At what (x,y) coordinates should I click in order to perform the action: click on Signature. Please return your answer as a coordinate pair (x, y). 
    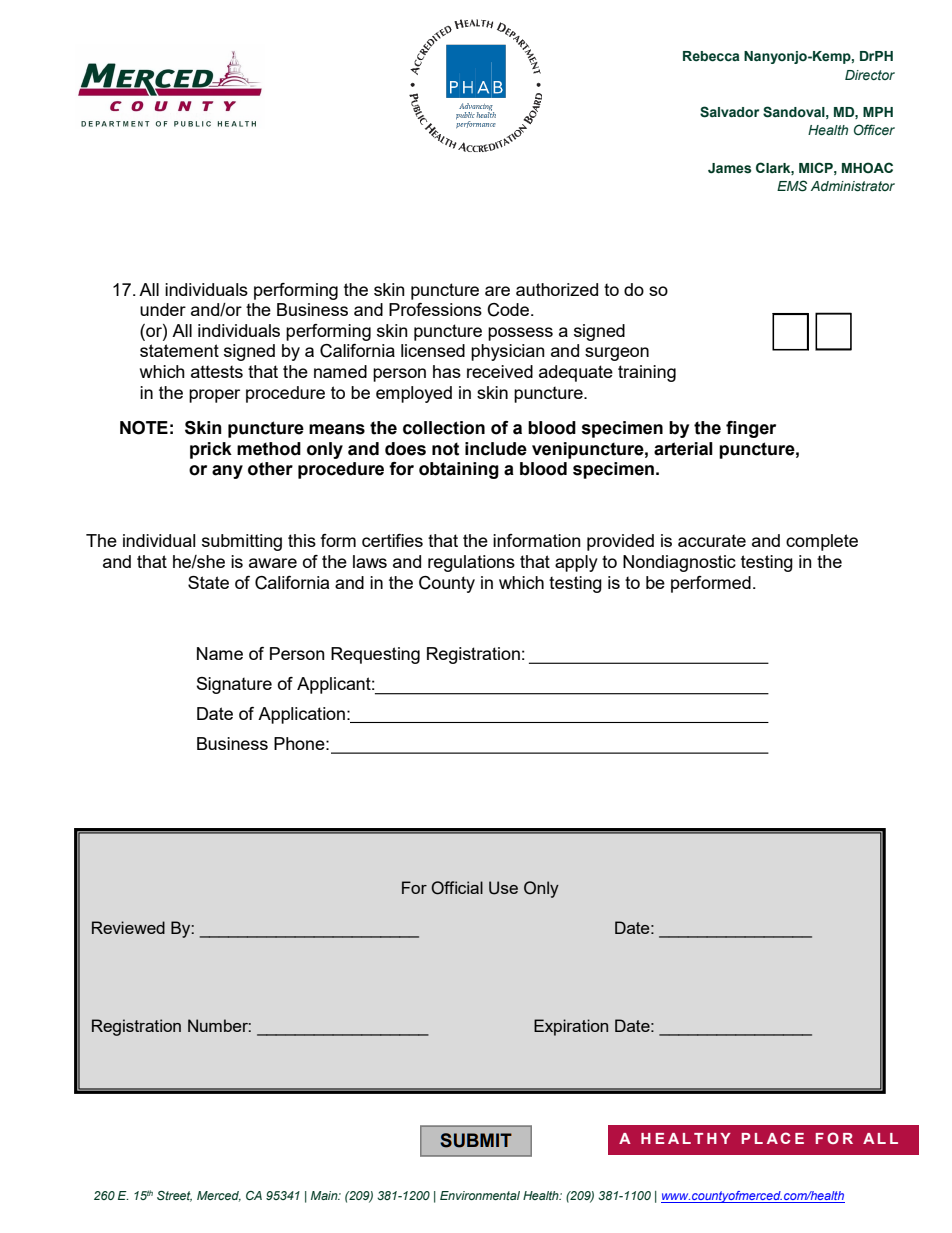
    Looking at the image, I should click on (234, 685).
